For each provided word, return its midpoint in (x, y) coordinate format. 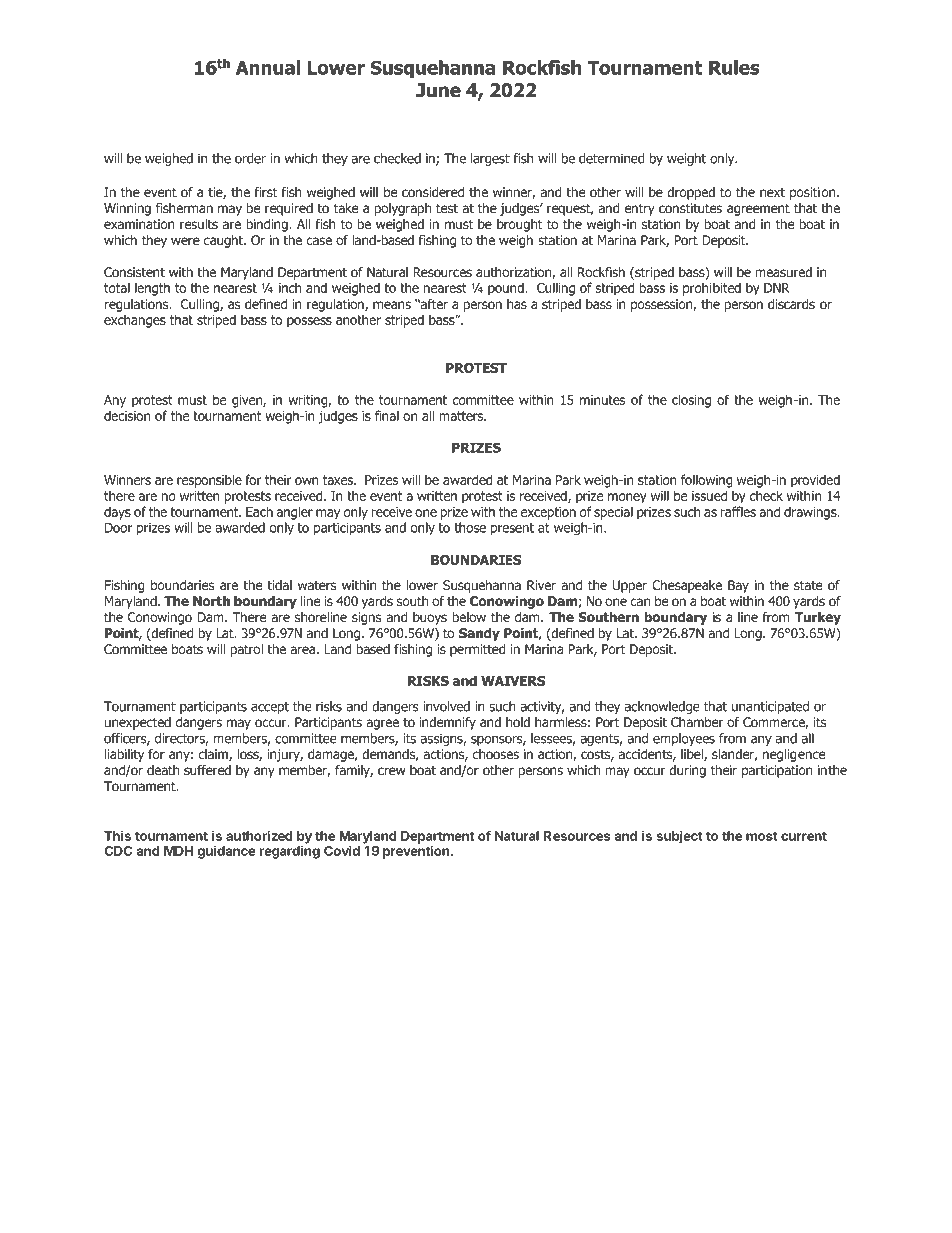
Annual (268, 67)
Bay (738, 586)
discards (791, 304)
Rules (734, 67)
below (469, 617)
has (517, 304)
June (438, 90)
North (211, 601)
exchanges (135, 321)
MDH (178, 851)
